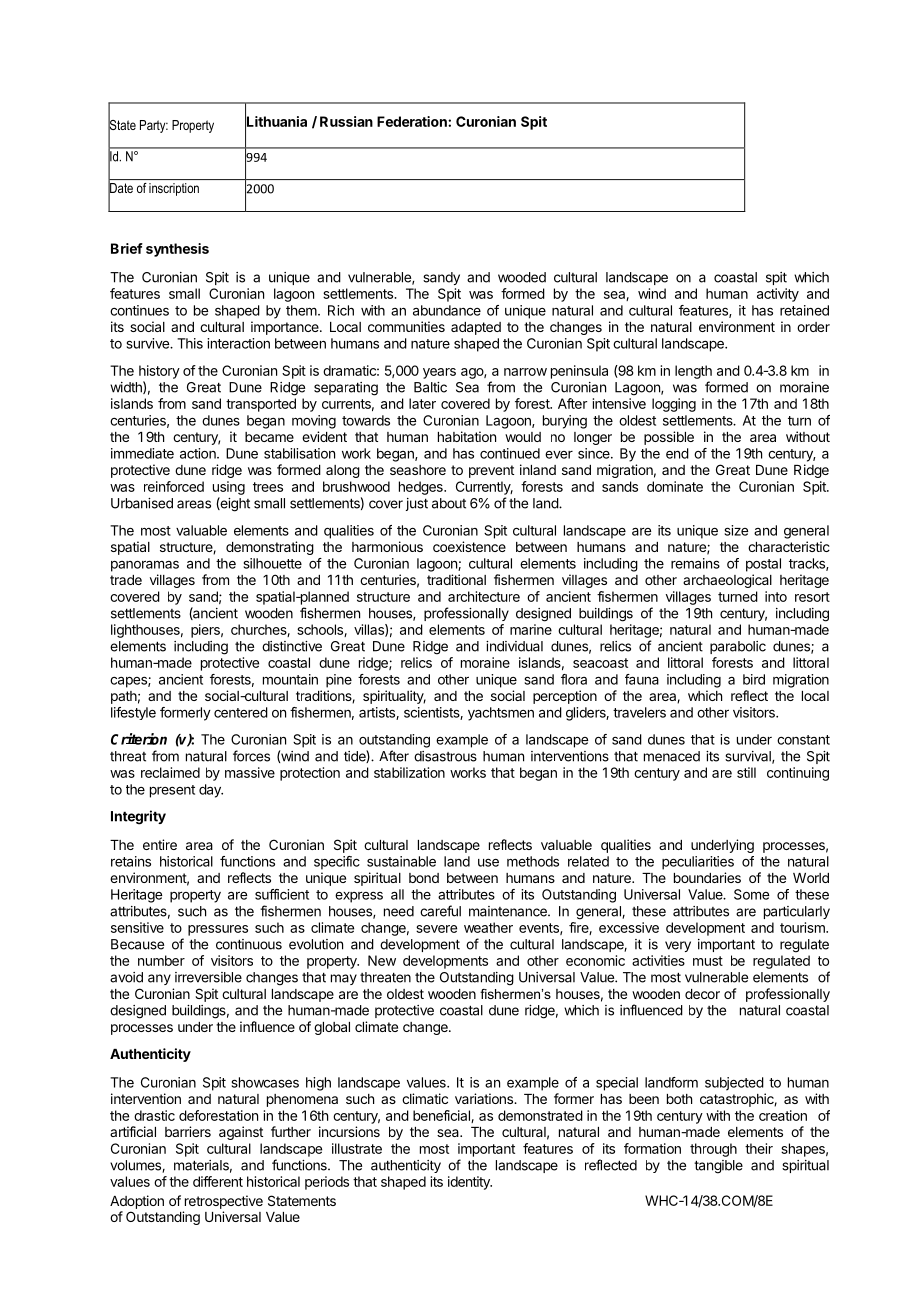 This document has height=1308, width=924. I want to click on habitation, so click(467, 436).
